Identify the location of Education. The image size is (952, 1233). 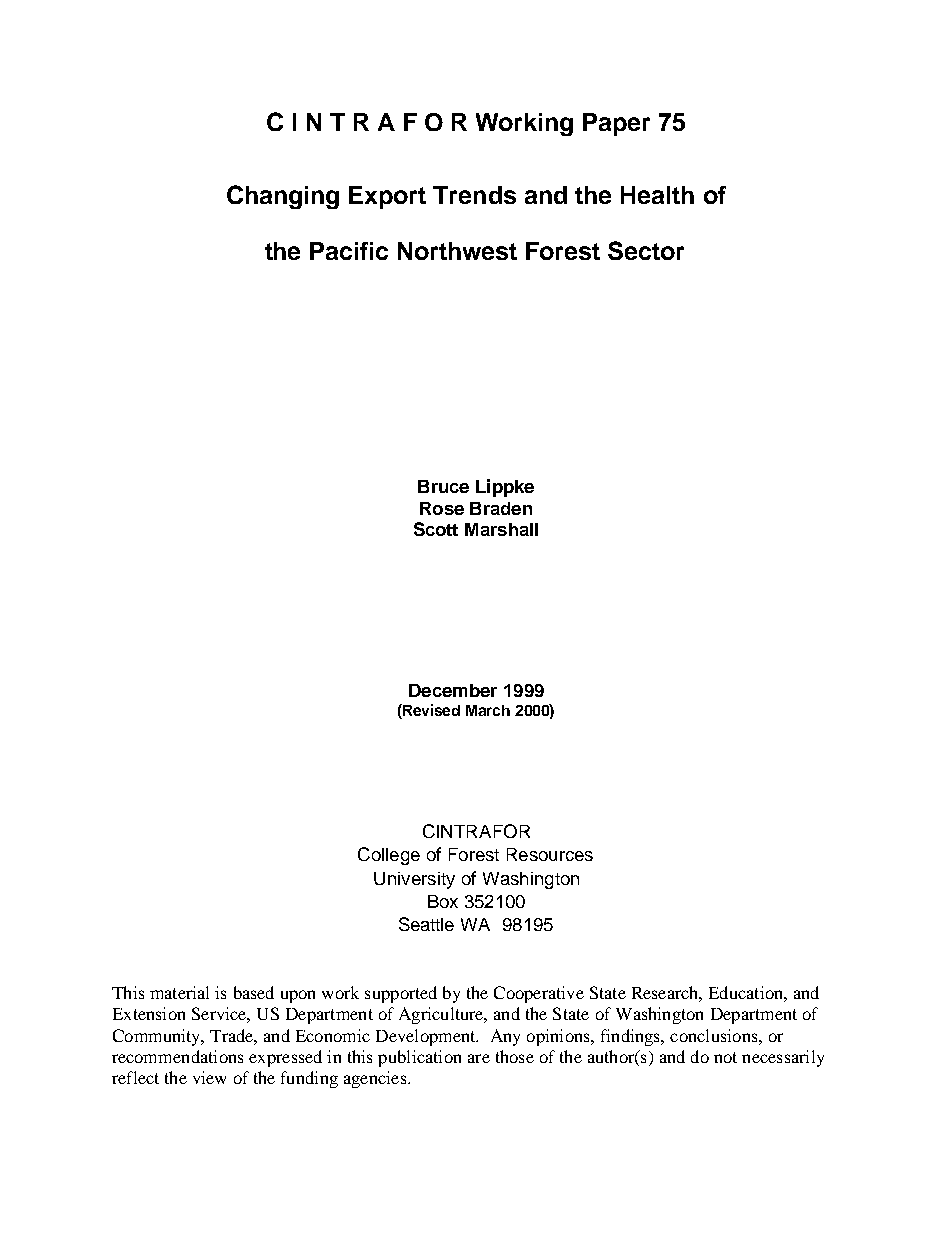
(747, 992).
